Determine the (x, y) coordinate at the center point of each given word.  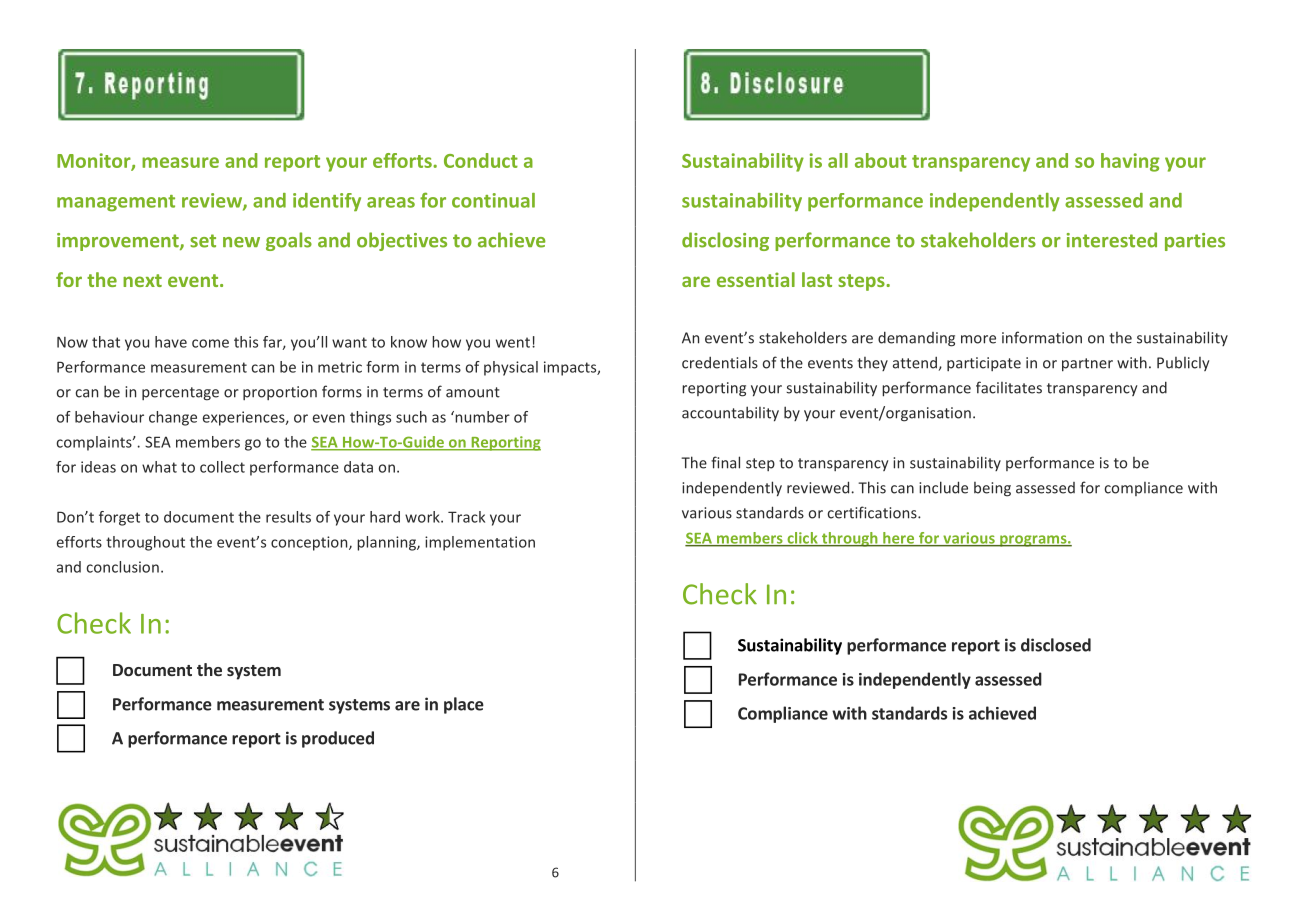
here (899, 539)
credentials (720, 362)
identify (327, 202)
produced (338, 739)
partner (1087, 365)
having (1130, 162)
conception (310, 543)
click (802, 539)
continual (493, 200)
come (210, 343)
